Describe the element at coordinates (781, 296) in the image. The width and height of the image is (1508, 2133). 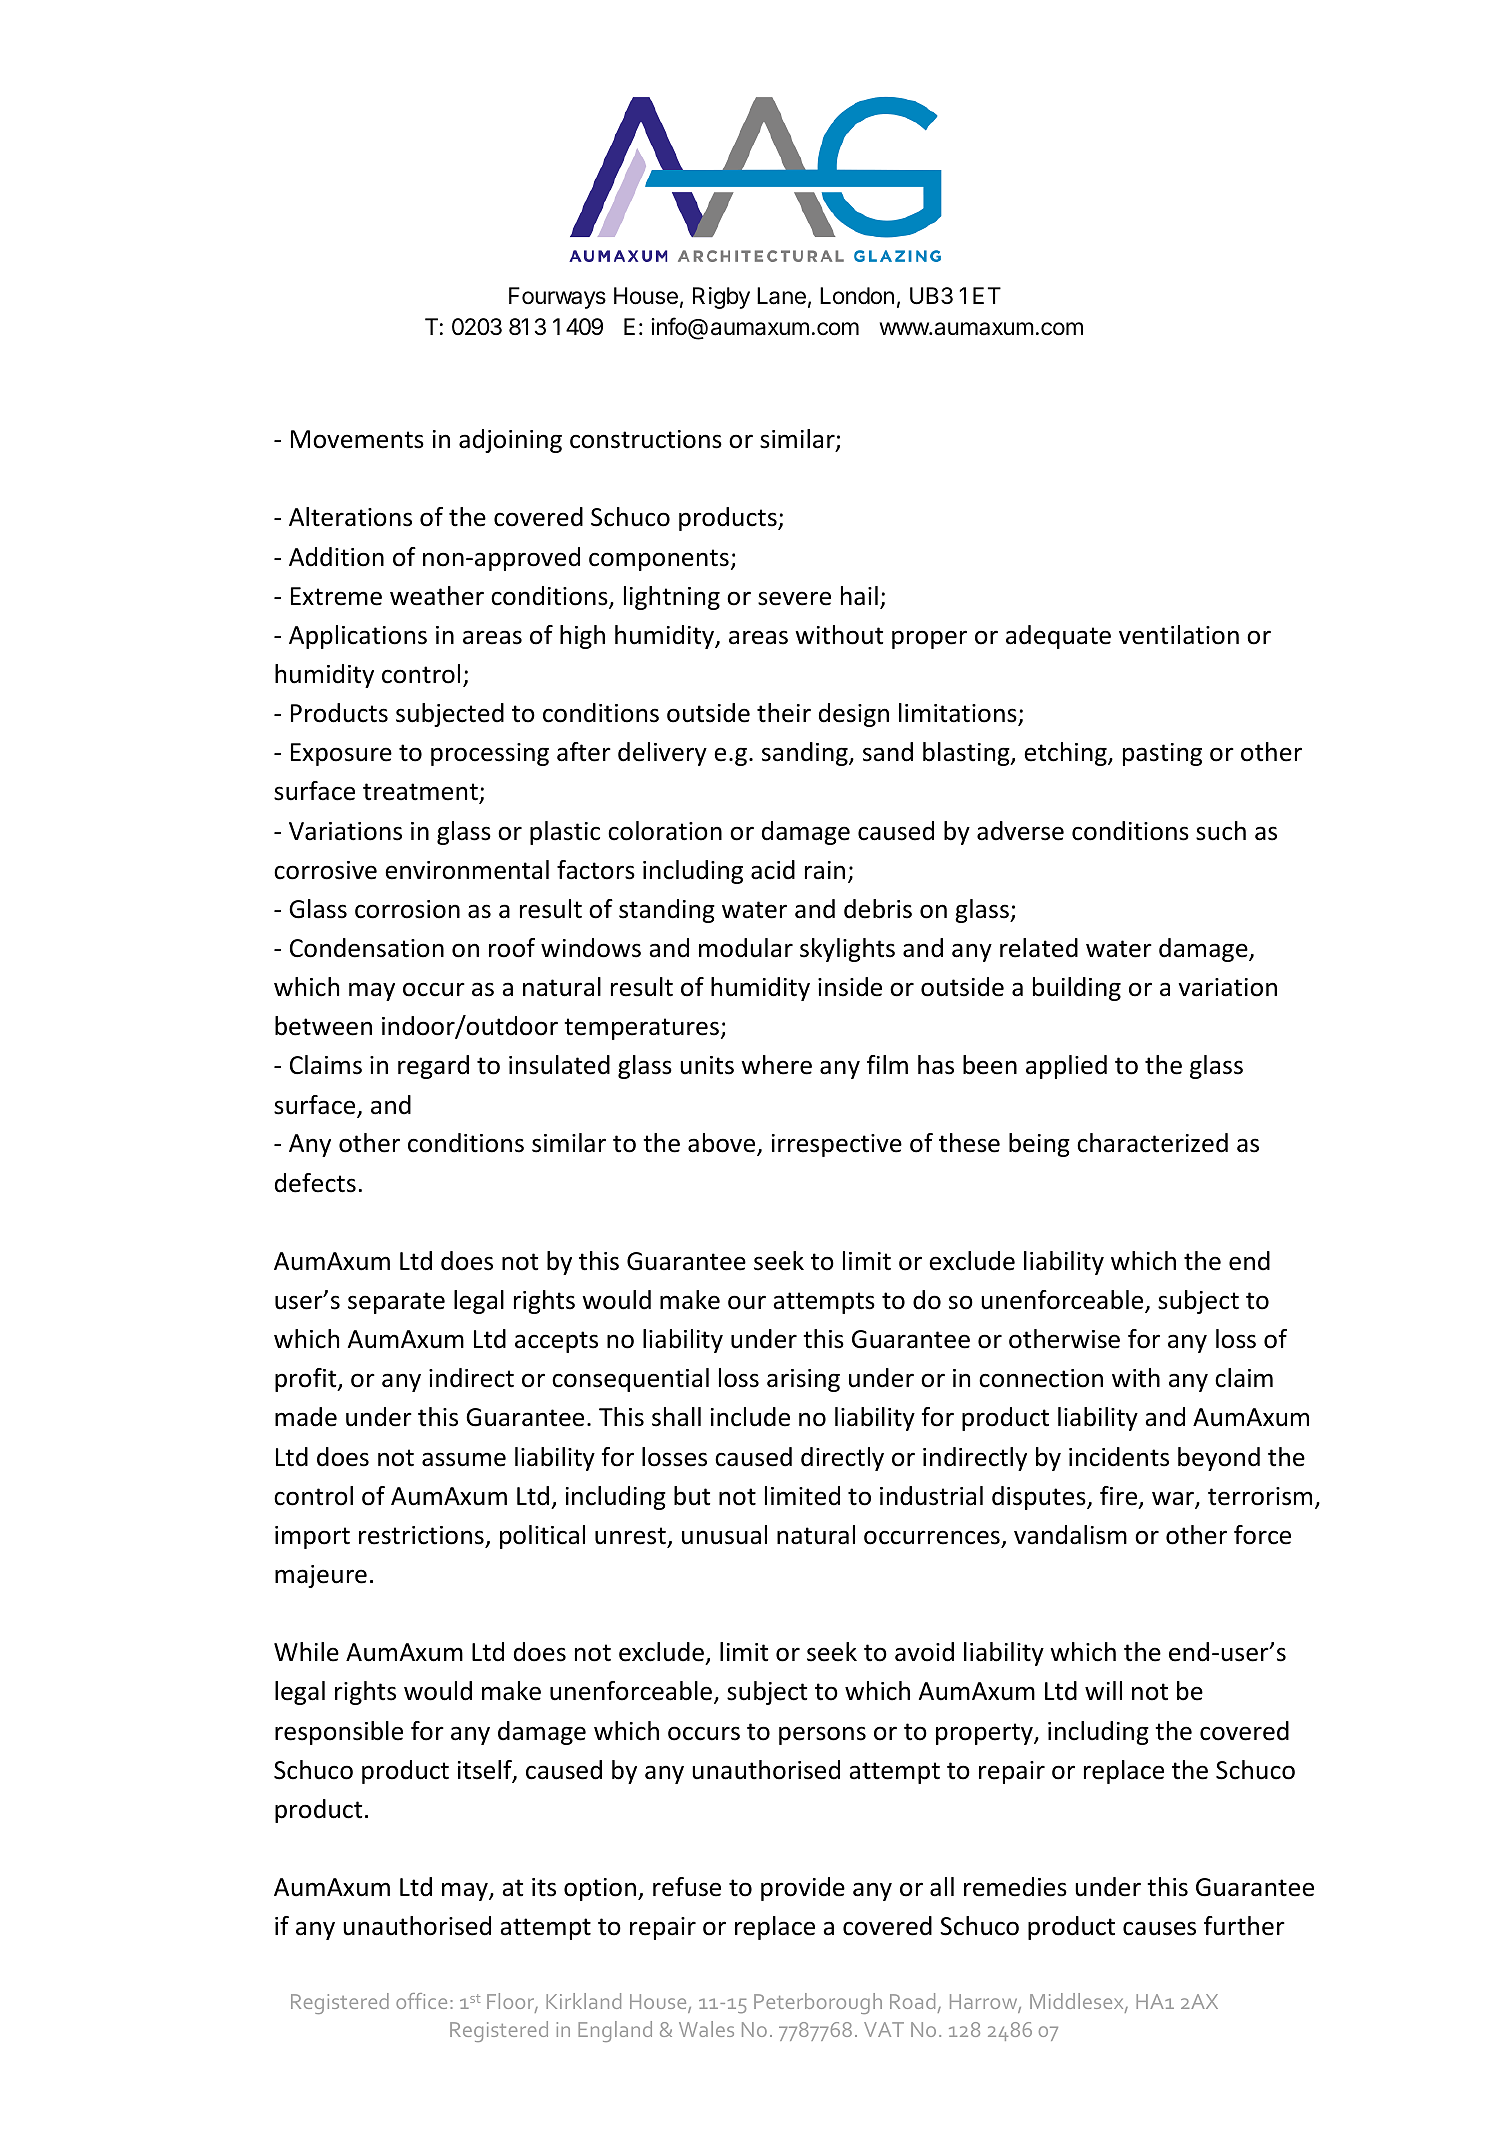
I see `Lane` at that location.
